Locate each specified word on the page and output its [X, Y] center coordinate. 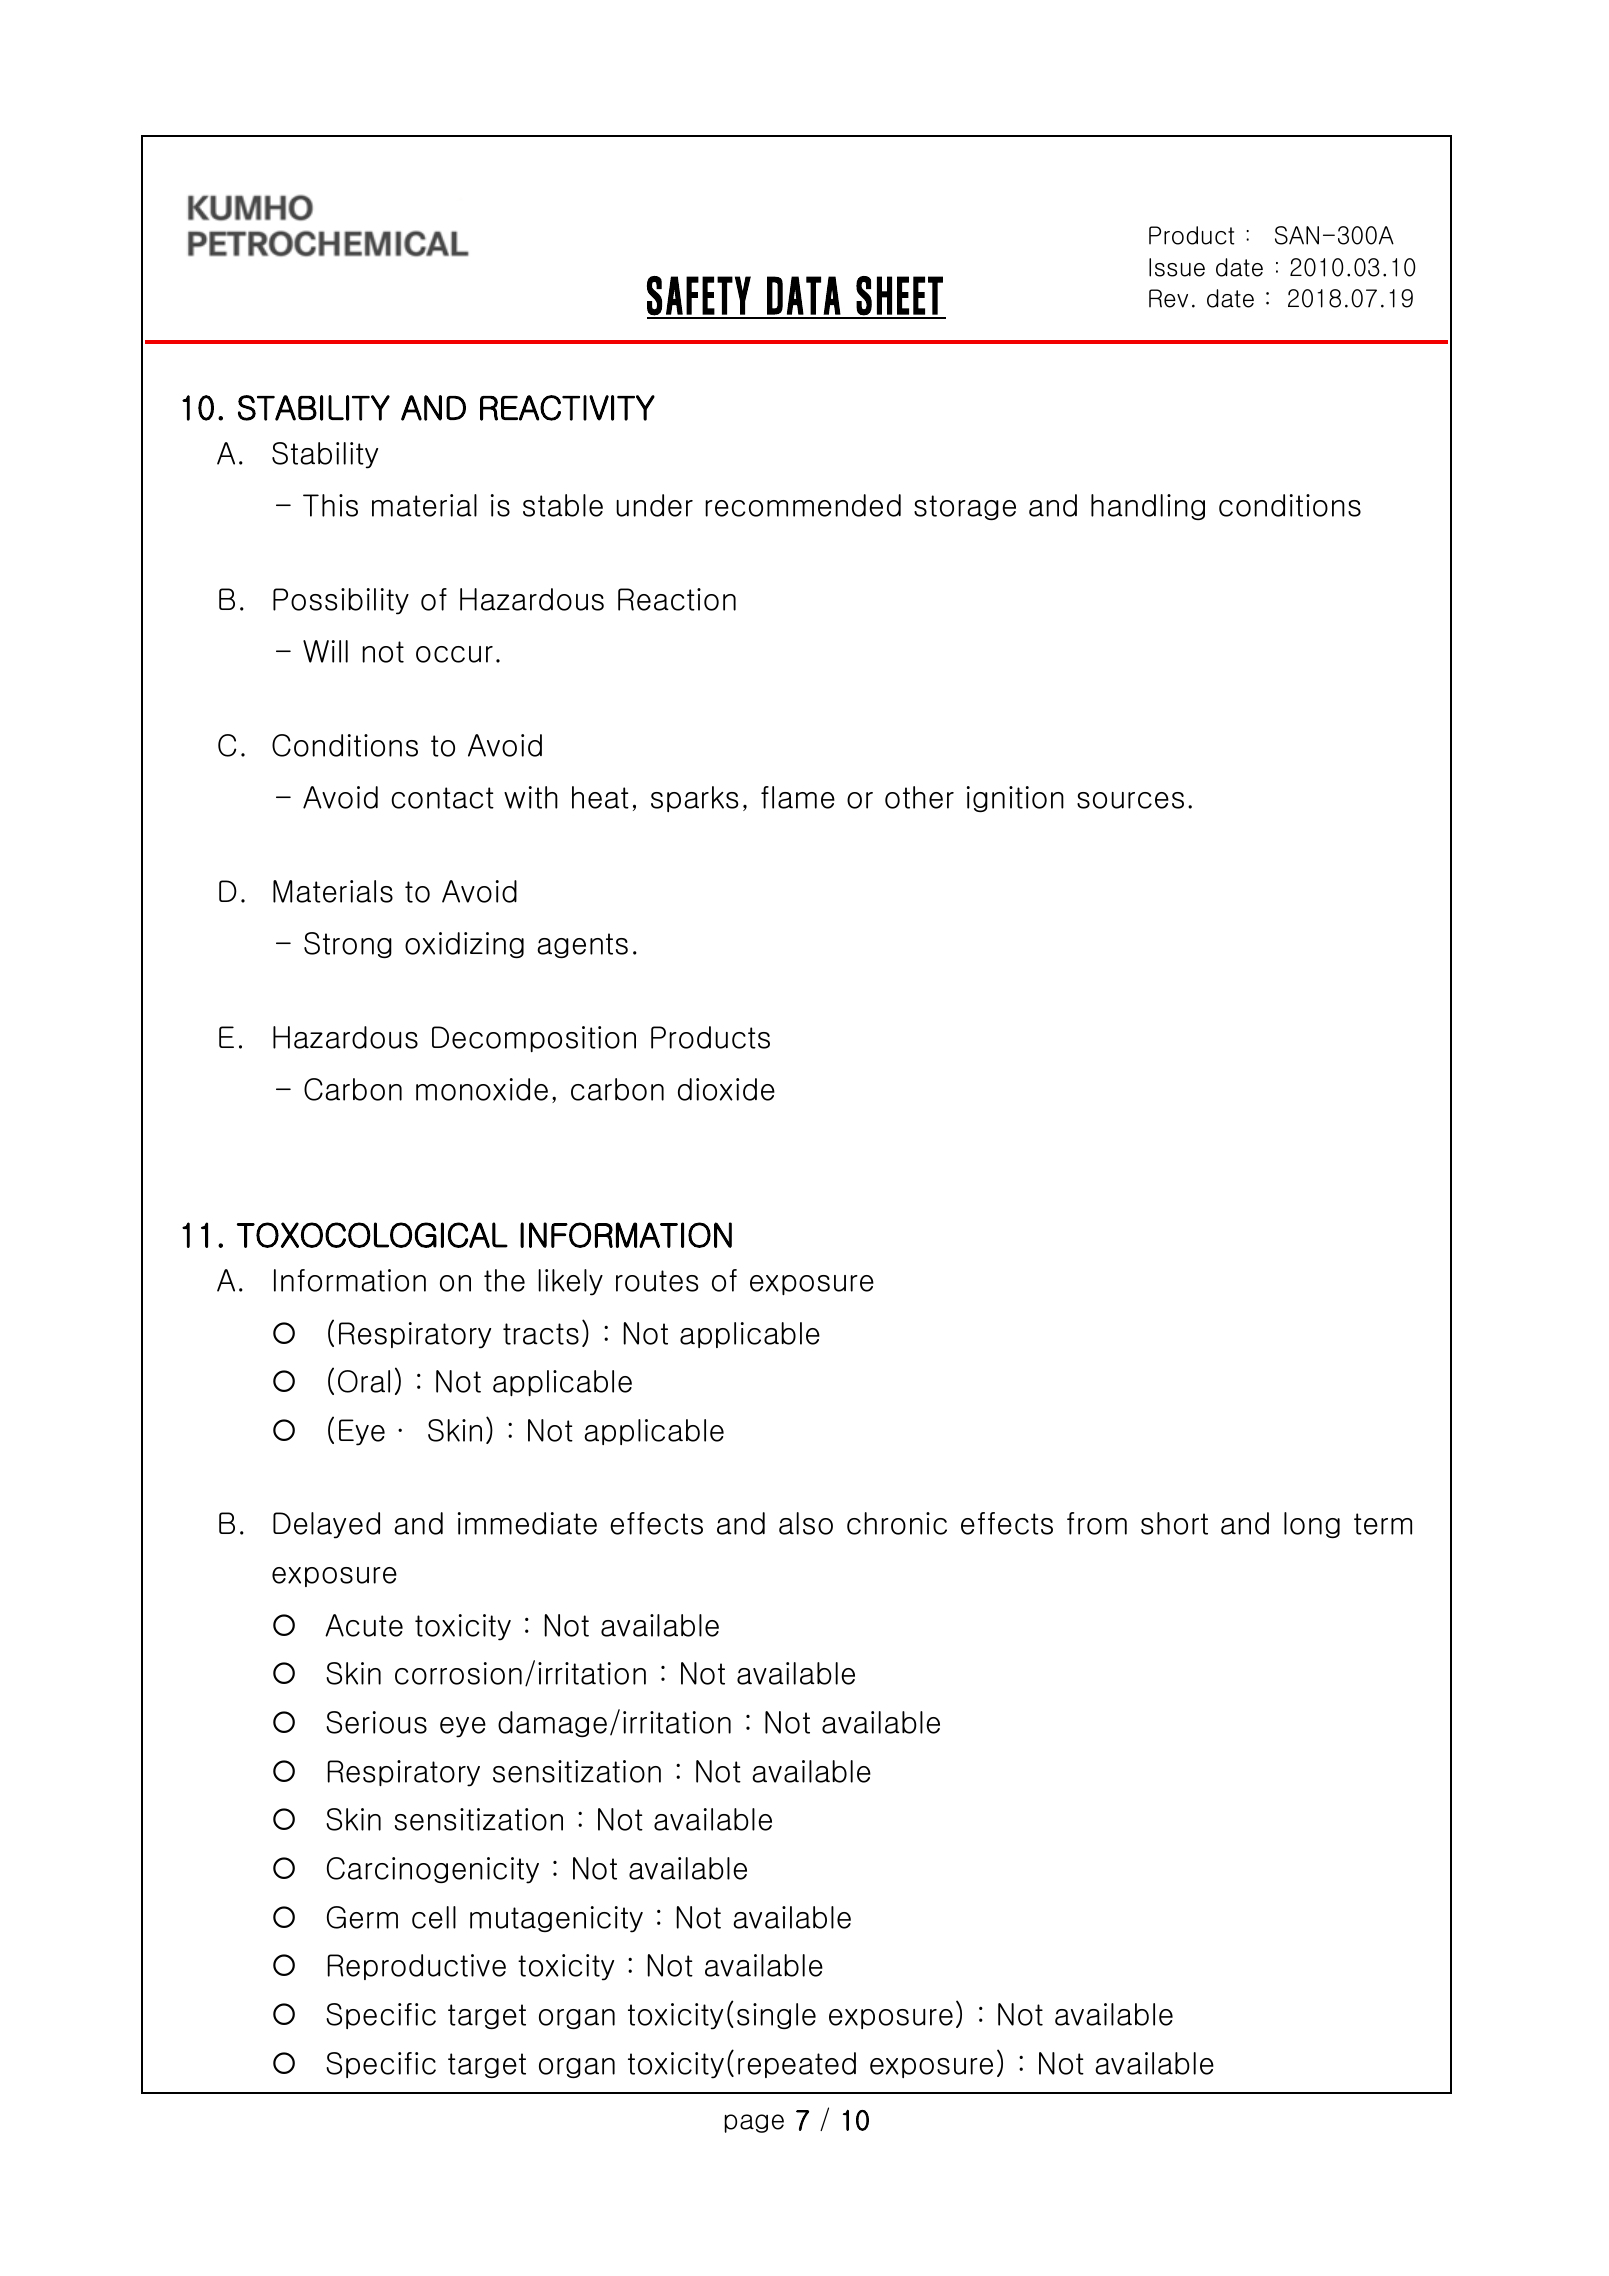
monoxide [482, 1089]
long [1312, 1525]
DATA [804, 295]
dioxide [726, 1089]
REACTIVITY [567, 408]
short [1174, 1523]
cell [434, 1917]
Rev [1168, 298]
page [754, 2123]
